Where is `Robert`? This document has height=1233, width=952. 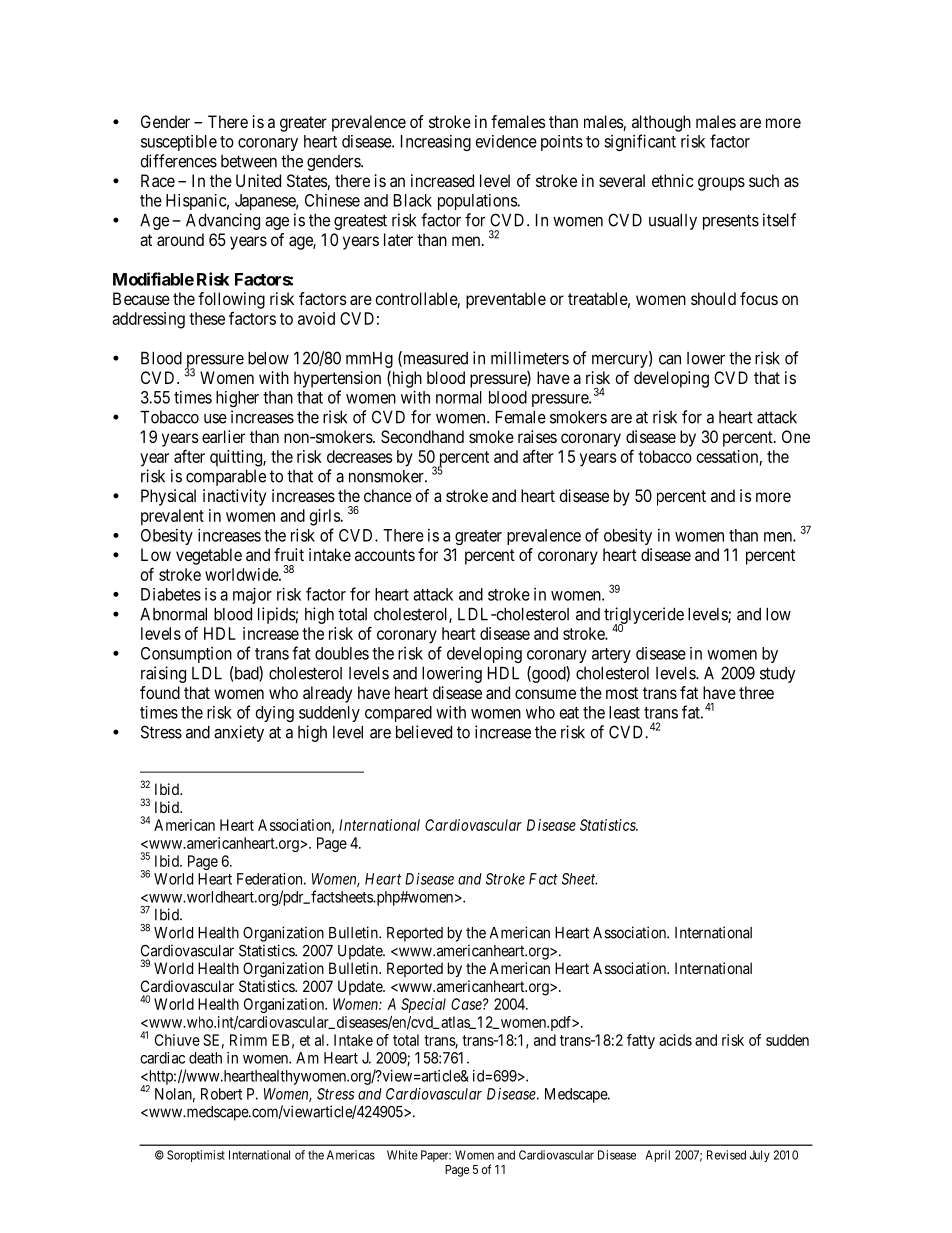
Robert is located at coordinates (221, 1094).
